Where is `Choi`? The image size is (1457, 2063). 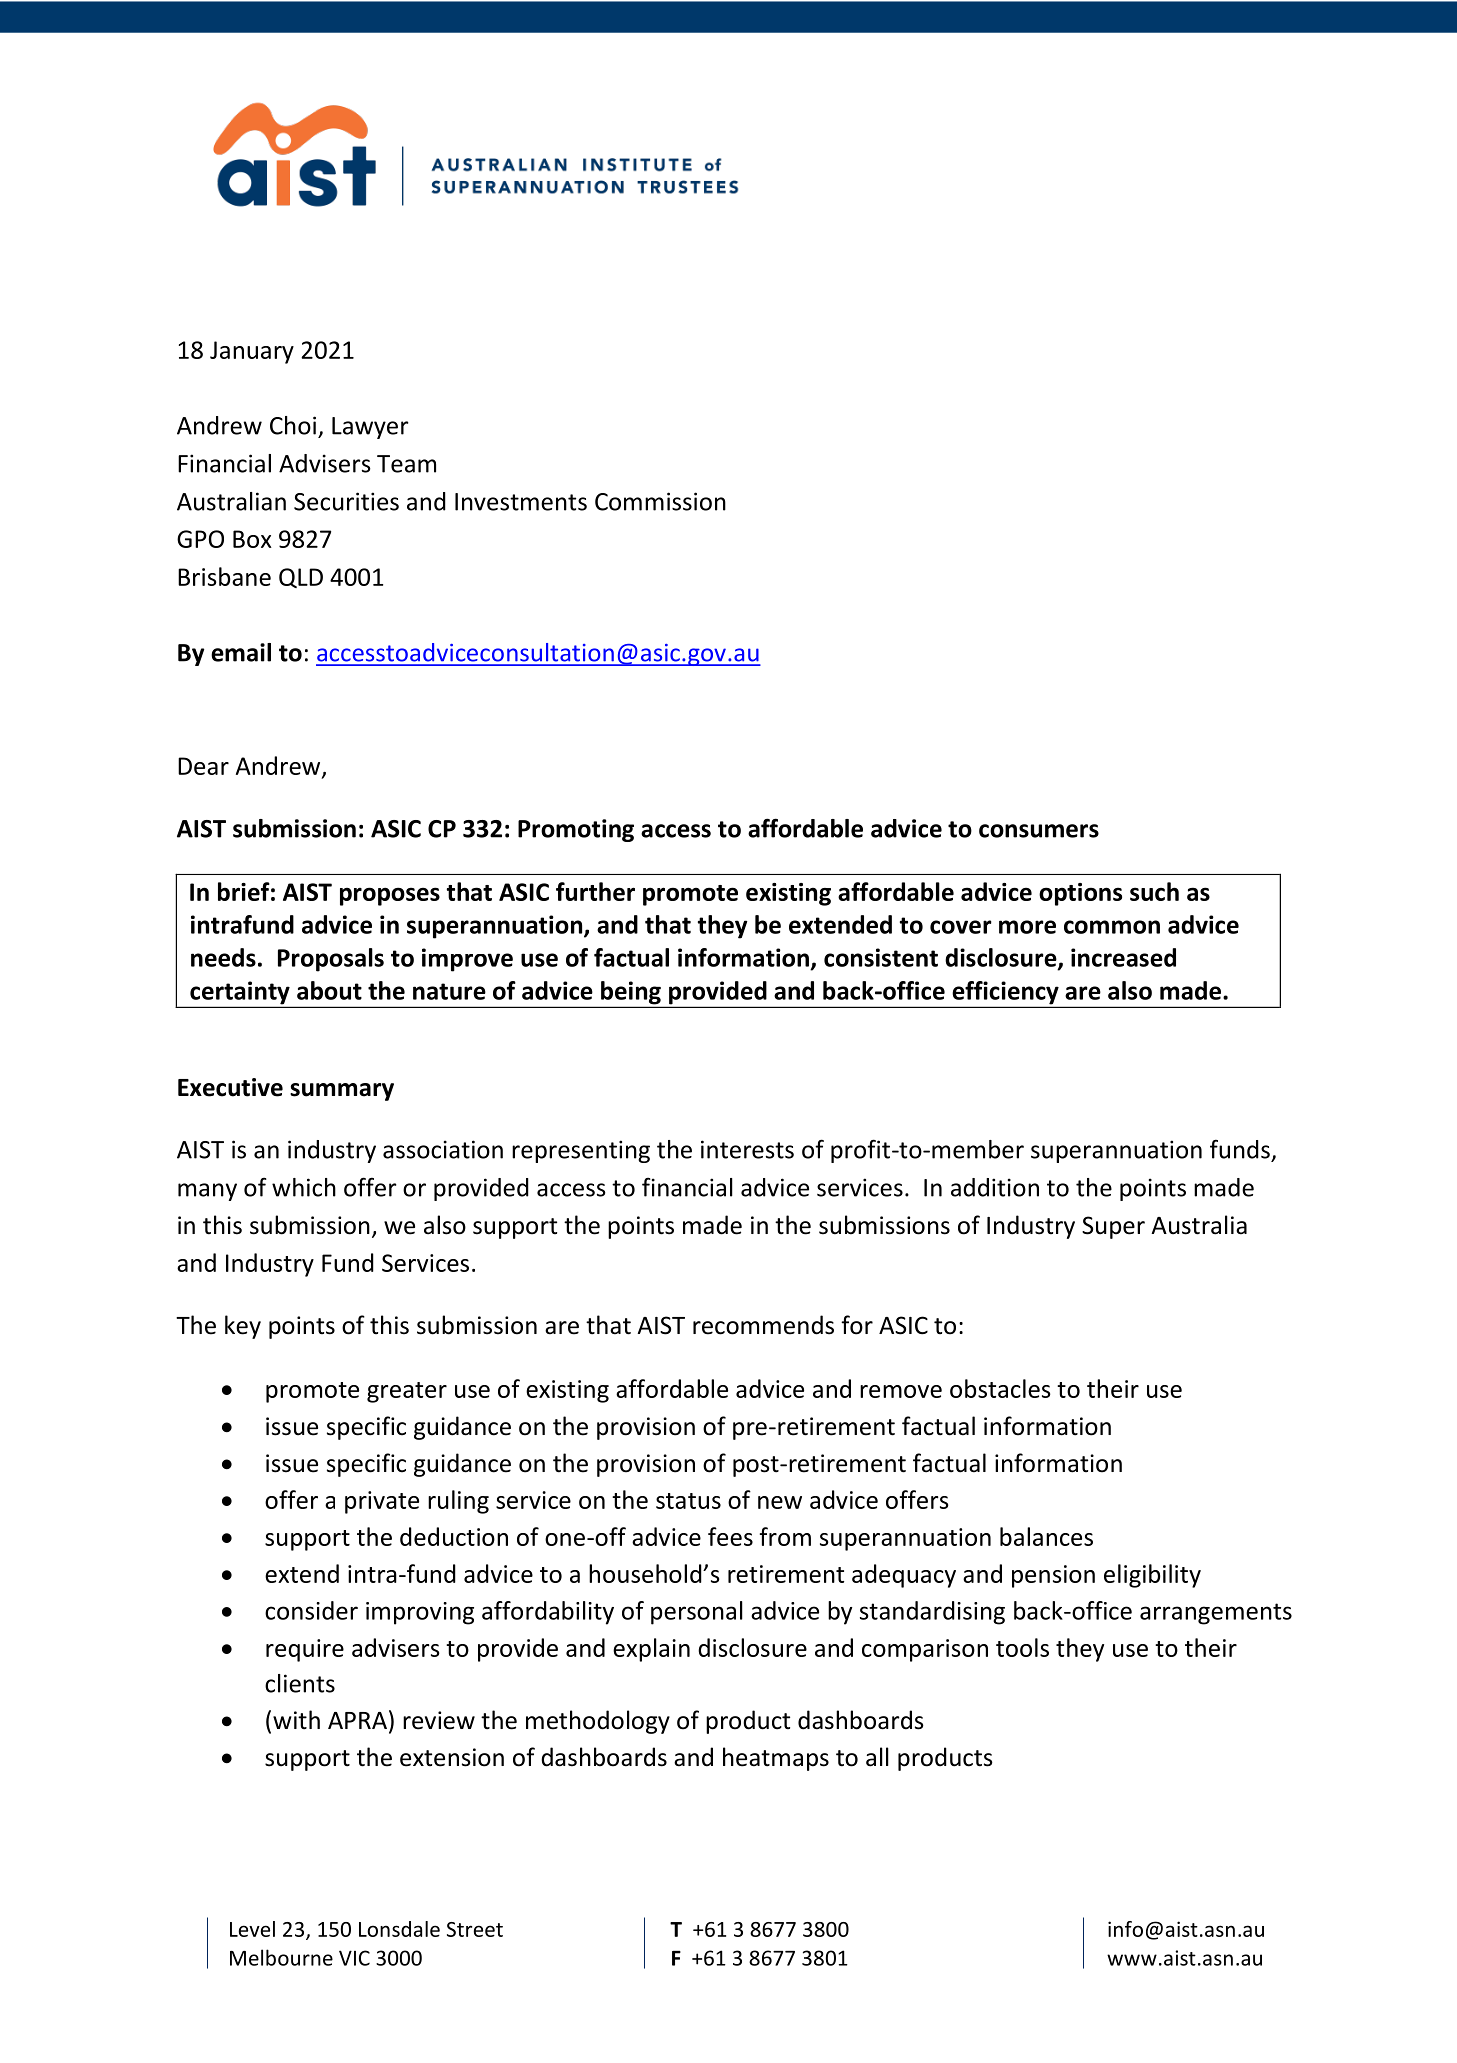 Choi is located at coordinates (293, 425).
